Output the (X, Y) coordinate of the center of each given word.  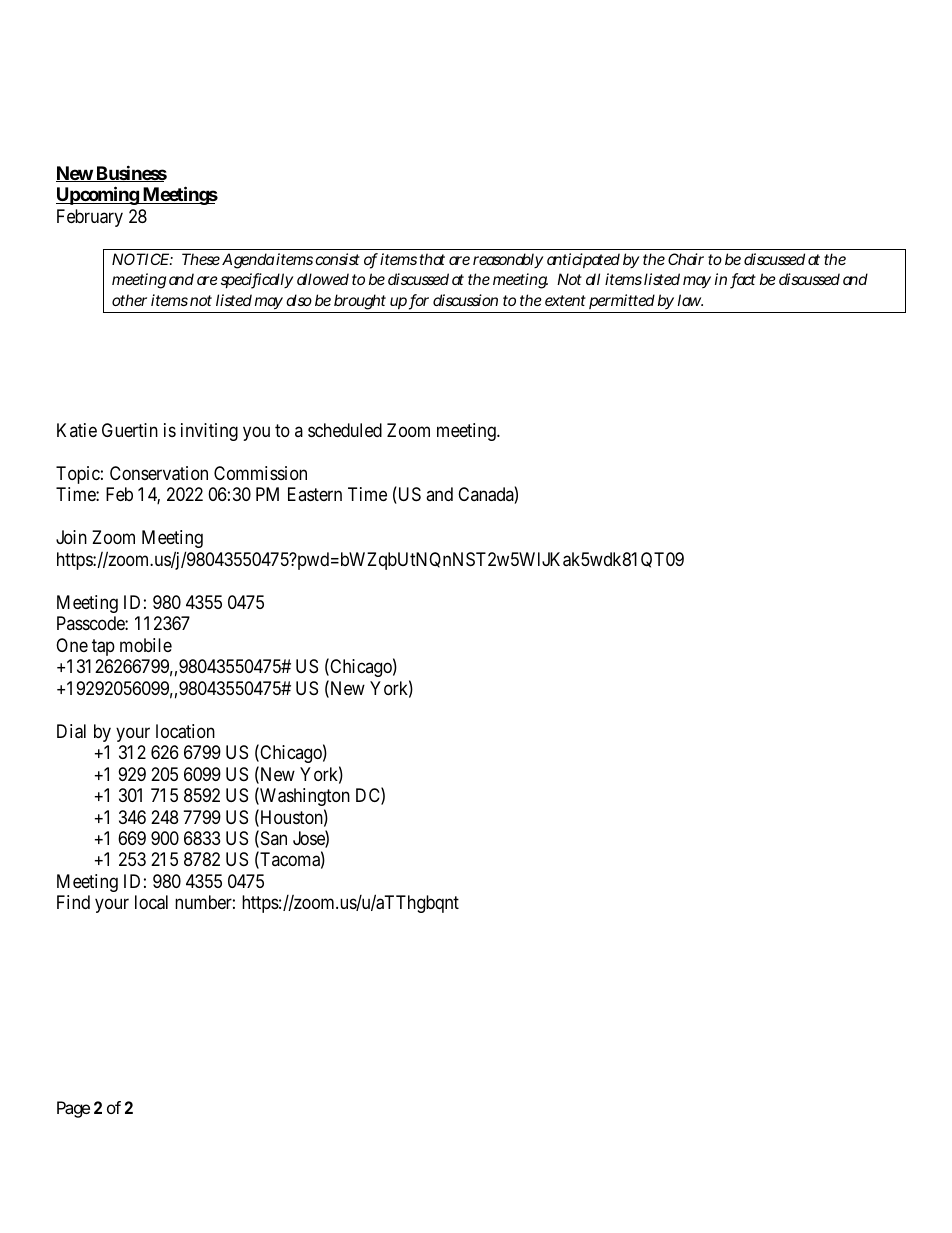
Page (73, 1109)
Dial (71, 731)
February (90, 218)
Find (73, 902)
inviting (209, 432)
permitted (622, 301)
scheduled (345, 430)
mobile (146, 645)
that (432, 259)
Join (71, 537)
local (151, 902)
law (690, 300)
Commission (260, 473)
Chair (686, 259)
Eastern (315, 494)
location (185, 731)
